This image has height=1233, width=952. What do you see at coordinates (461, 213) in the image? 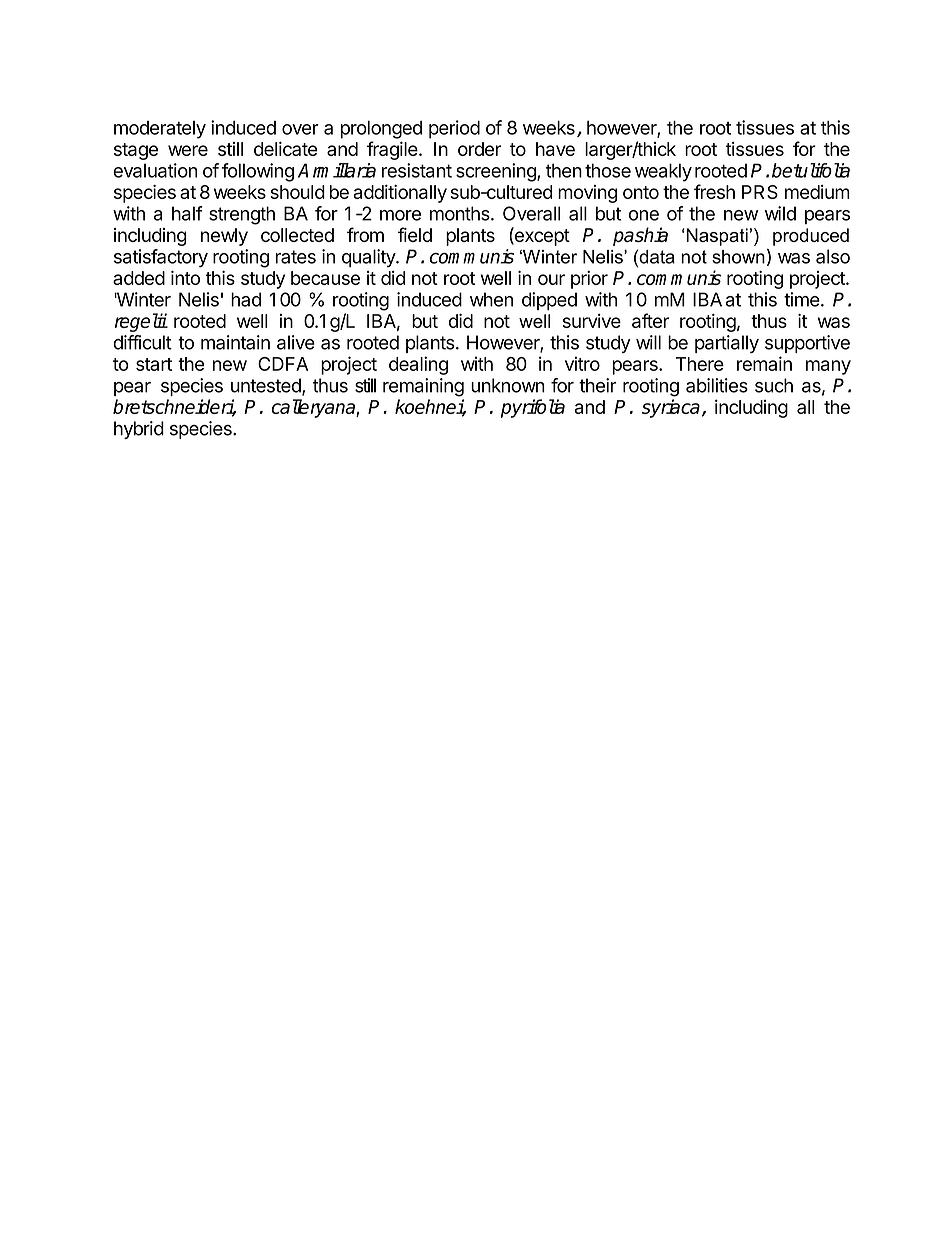
I see `months` at bounding box center [461, 213].
